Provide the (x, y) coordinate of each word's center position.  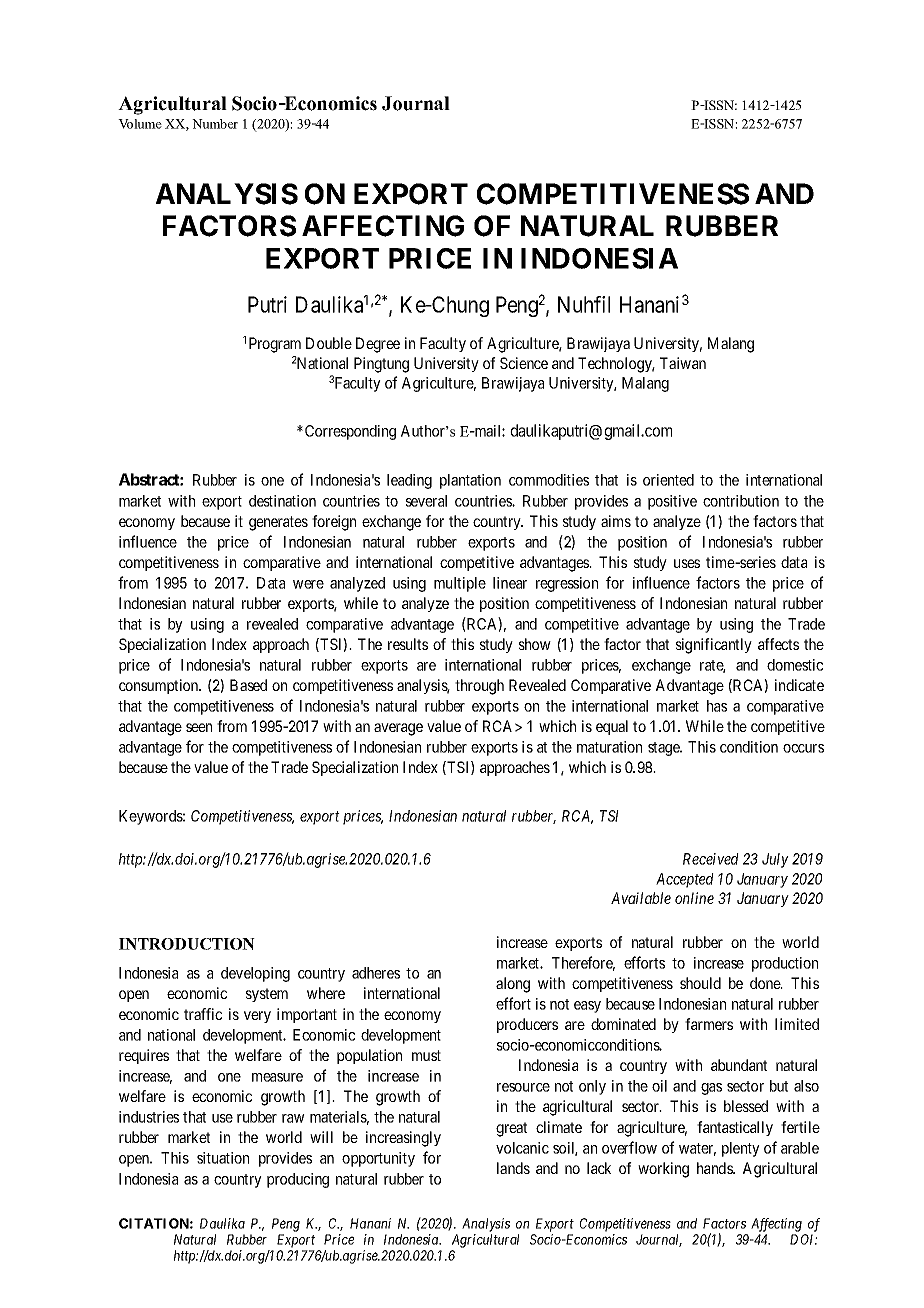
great (511, 1129)
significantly (714, 646)
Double (329, 343)
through (479, 687)
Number (215, 124)
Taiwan (683, 363)
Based (248, 685)
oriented (668, 480)
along (513, 985)
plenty (741, 1149)
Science (524, 363)
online (694, 898)
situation (223, 1158)
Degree (378, 345)
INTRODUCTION (187, 944)
